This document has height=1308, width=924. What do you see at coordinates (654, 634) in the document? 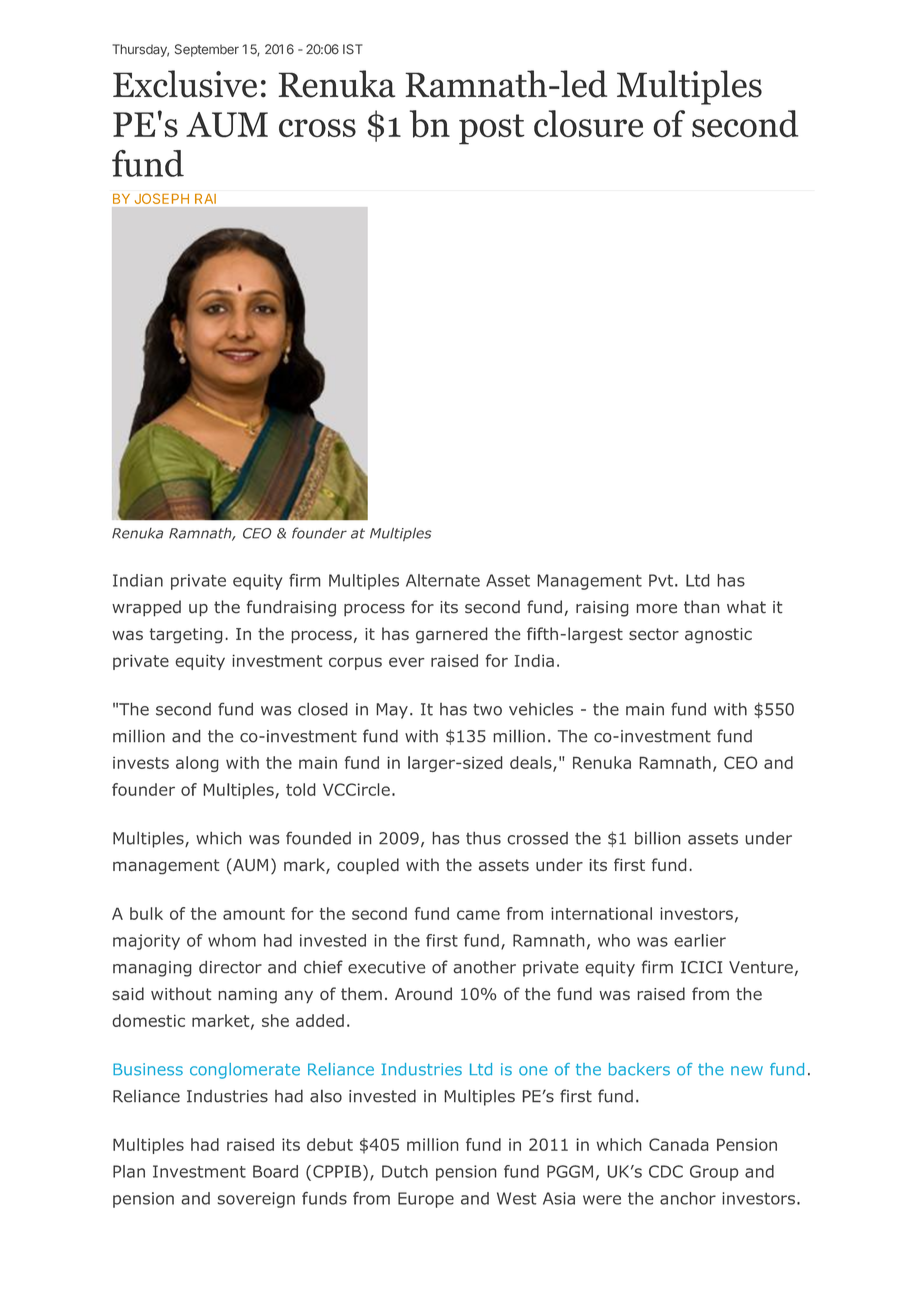
I see `sector` at bounding box center [654, 634].
